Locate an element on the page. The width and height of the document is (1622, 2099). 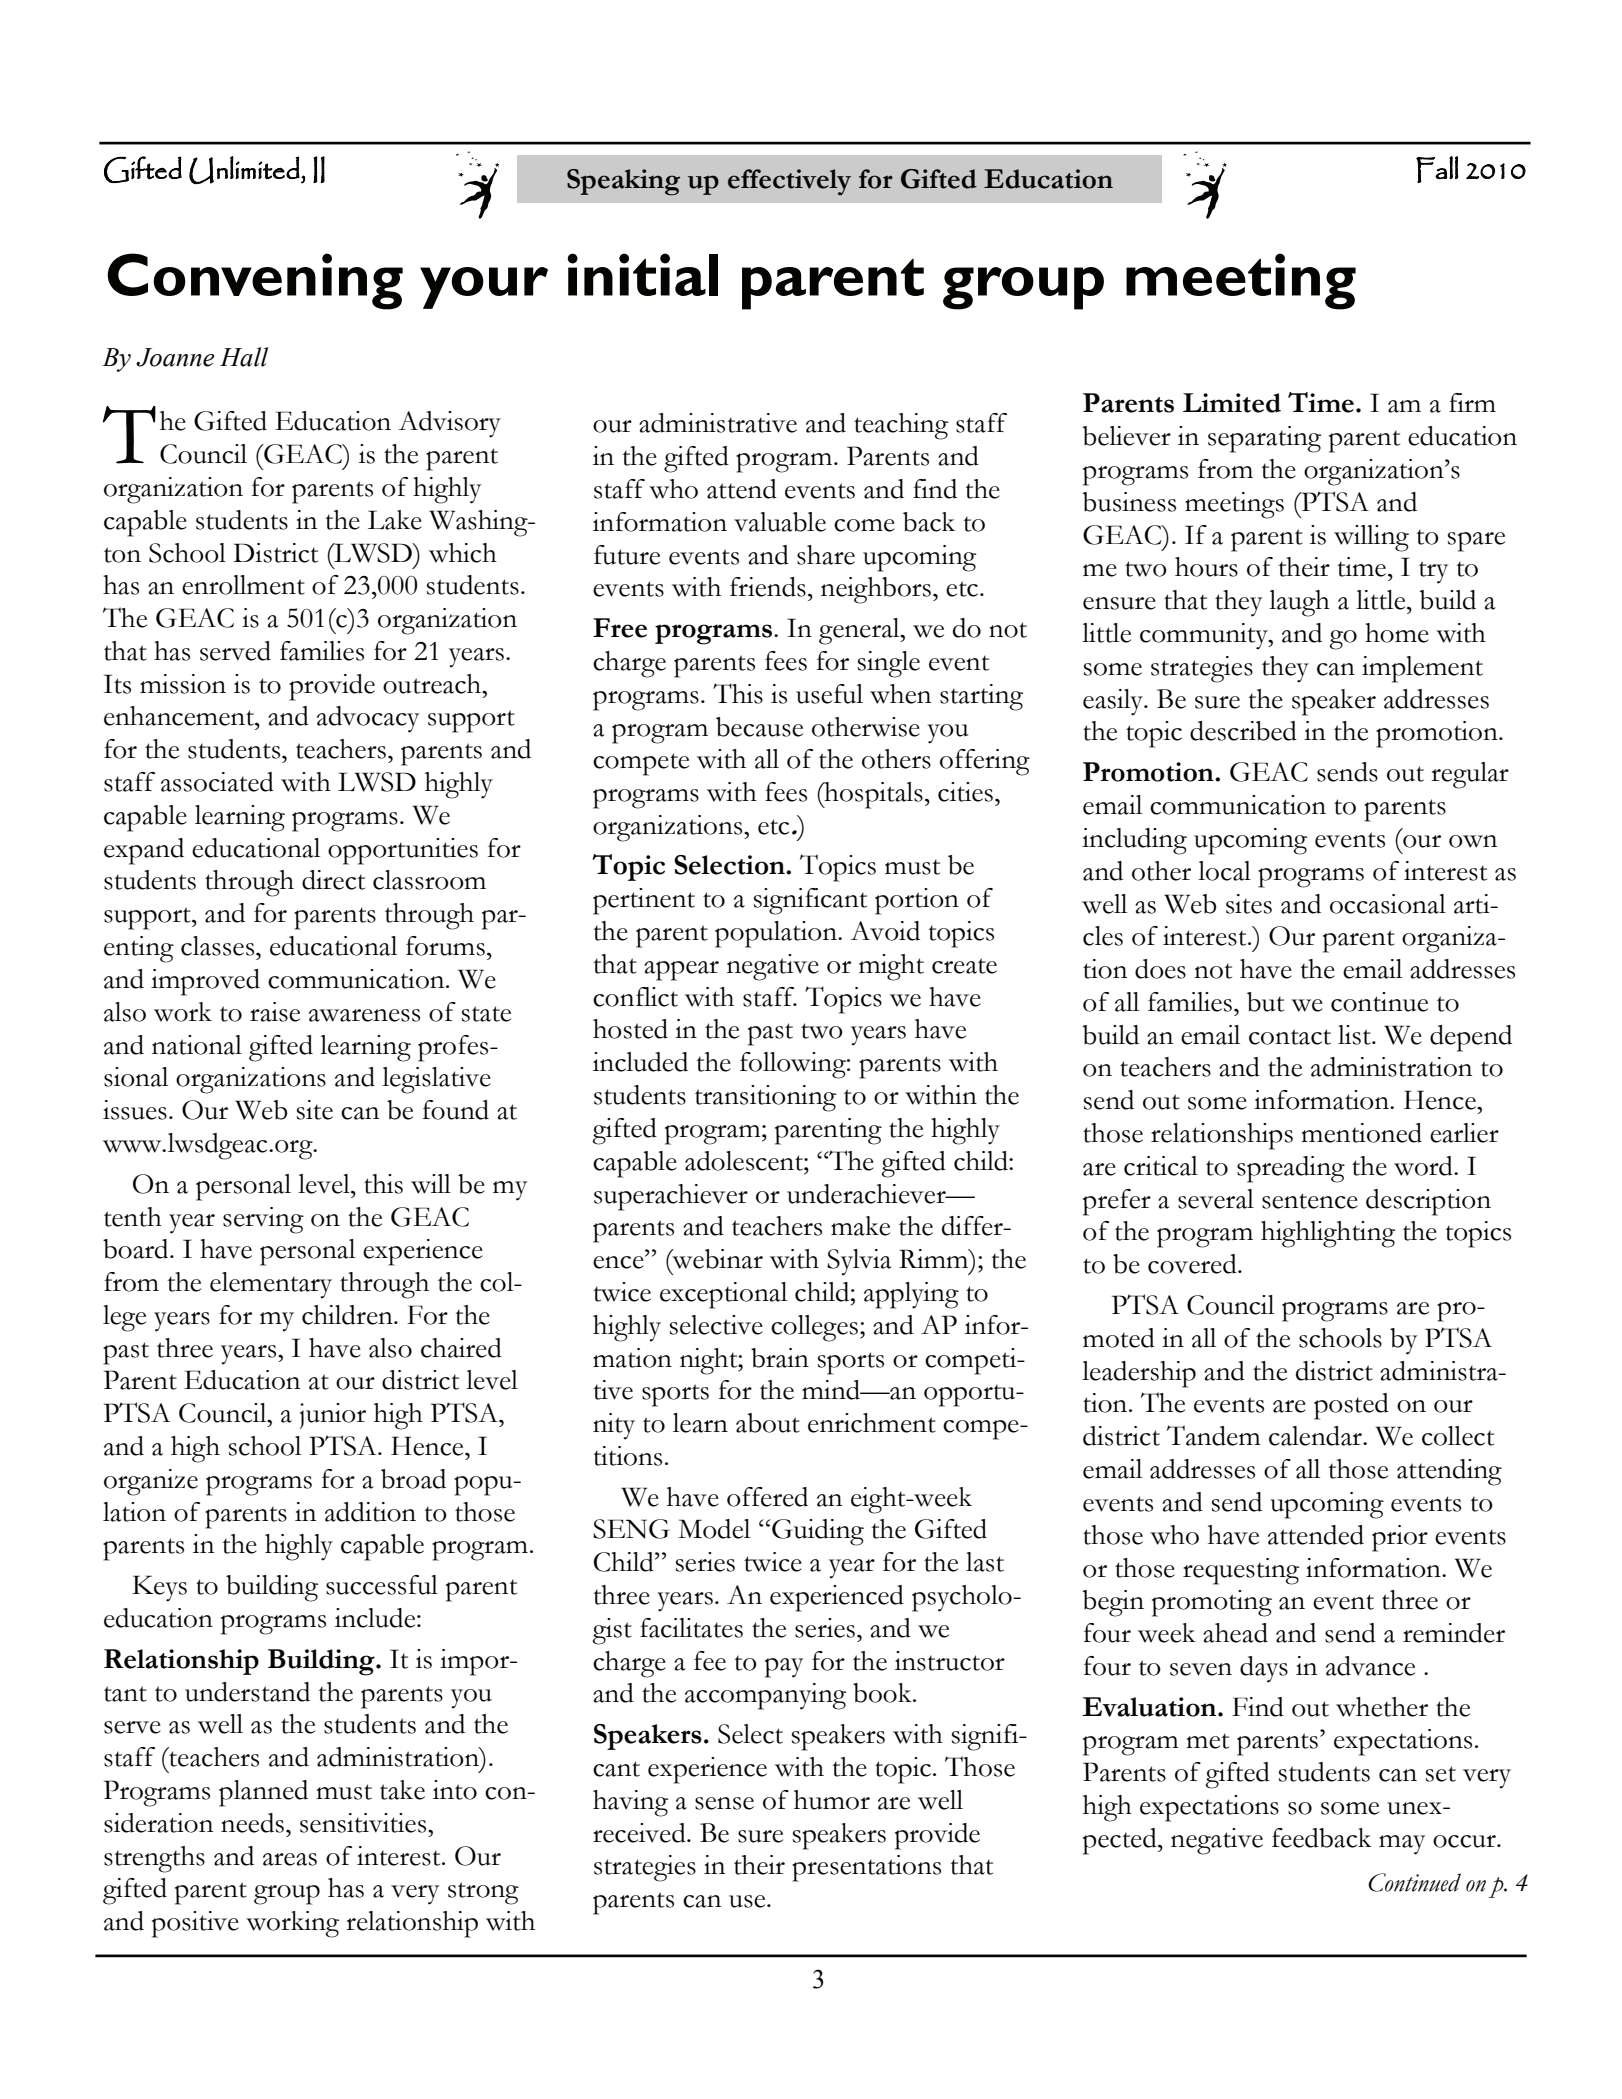
Sylvia is located at coordinates (859, 1262).
